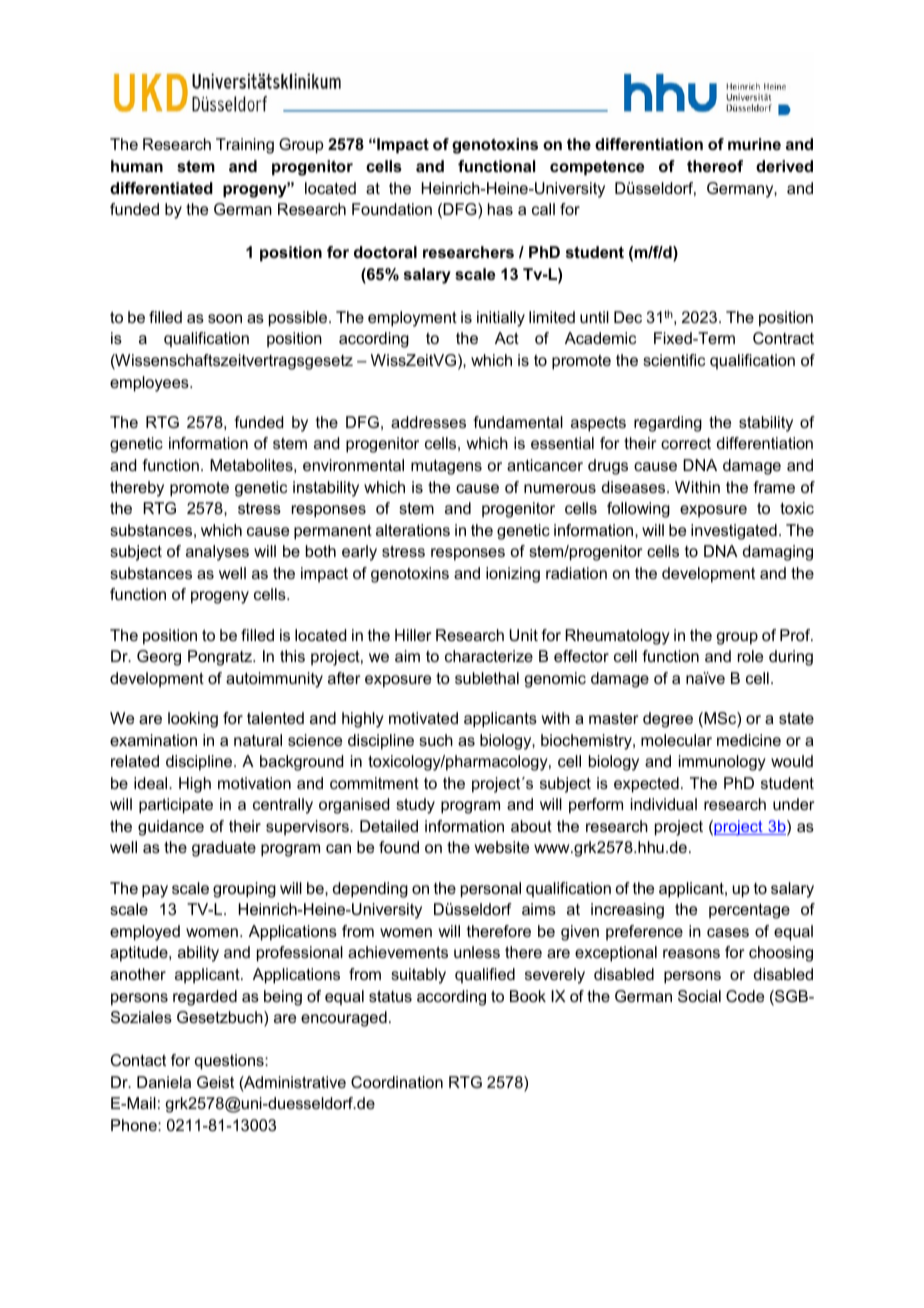 The height and width of the document is (1308, 924). Describe the element at coordinates (749, 740) in the document. I see `medicine` at that location.
